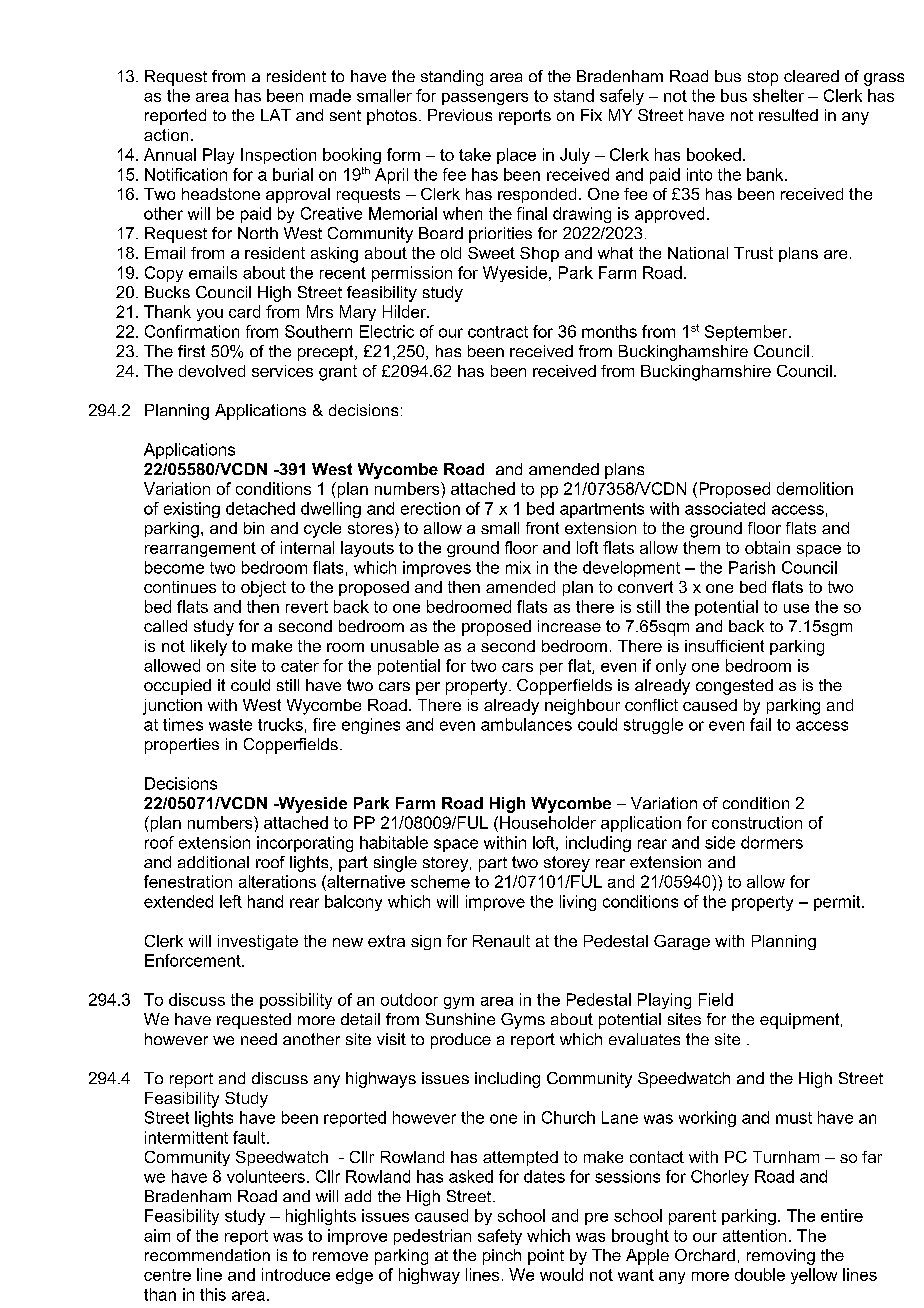 This document has width=924, height=1308. What do you see at coordinates (244, 311) in the document?
I see `card` at bounding box center [244, 311].
